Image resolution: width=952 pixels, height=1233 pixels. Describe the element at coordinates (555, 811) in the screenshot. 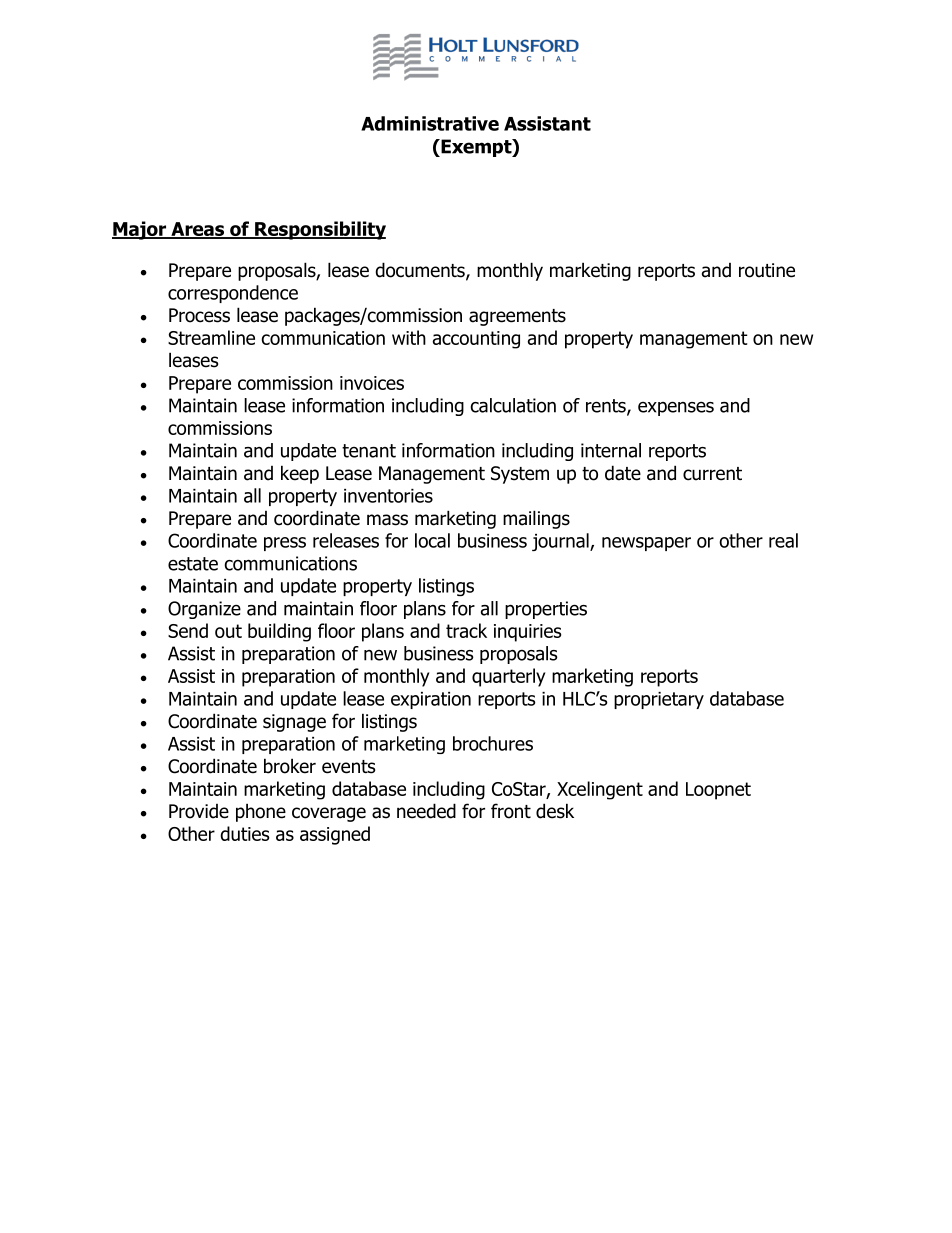

I see `desk` at that location.
